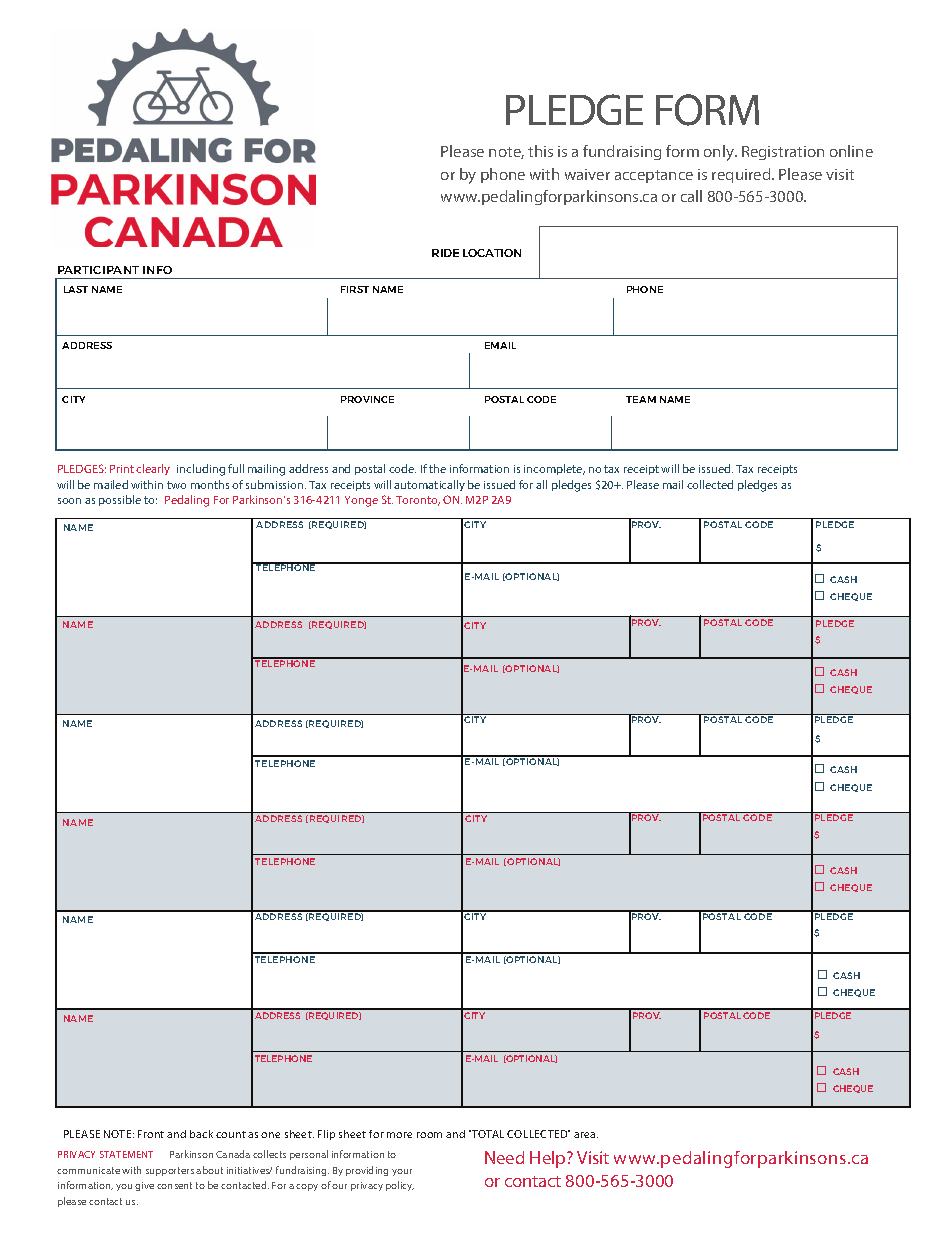  I want to click on PARTICIPANT, so click(98, 270).
